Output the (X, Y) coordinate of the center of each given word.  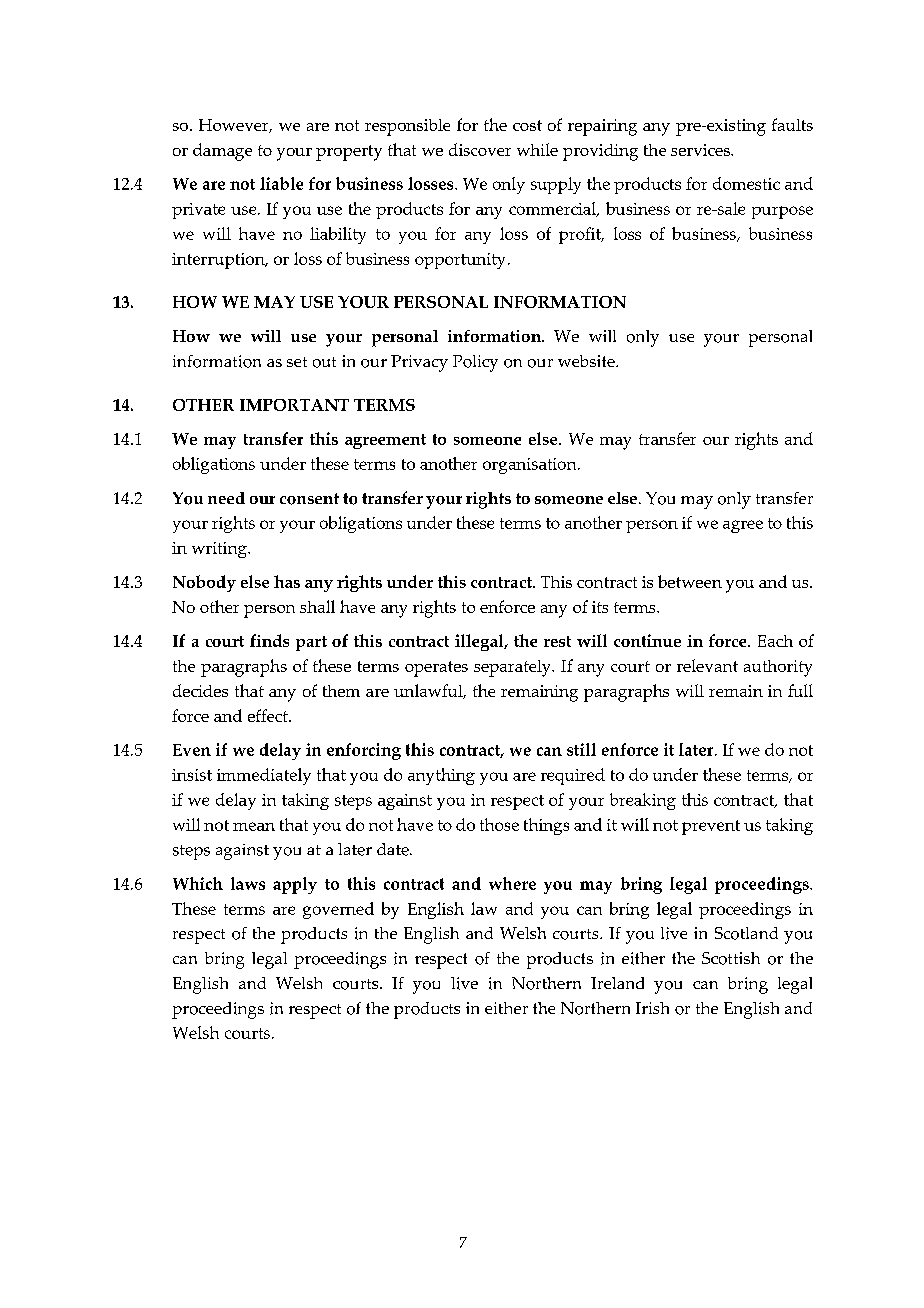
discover (480, 149)
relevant (707, 665)
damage (222, 152)
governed (338, 910)
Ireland (617, 983)
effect (269, 715)
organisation (531, 466)
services (701, 150)
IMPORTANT (294, 405)
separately (513, 668)
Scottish (731, 958)
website (587, 361)
